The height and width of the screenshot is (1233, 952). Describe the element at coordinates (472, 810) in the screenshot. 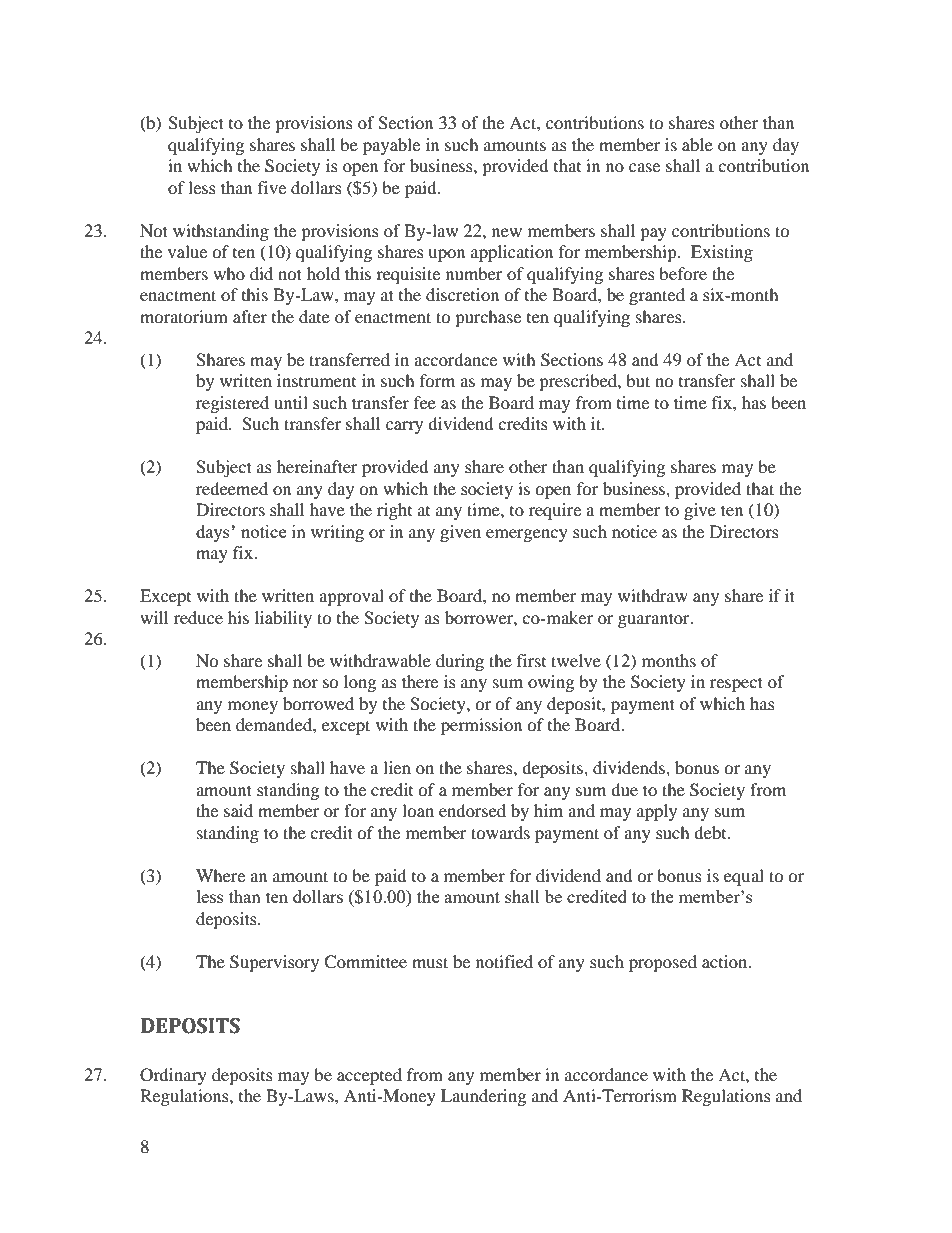

I see `endorsed` at that location.
